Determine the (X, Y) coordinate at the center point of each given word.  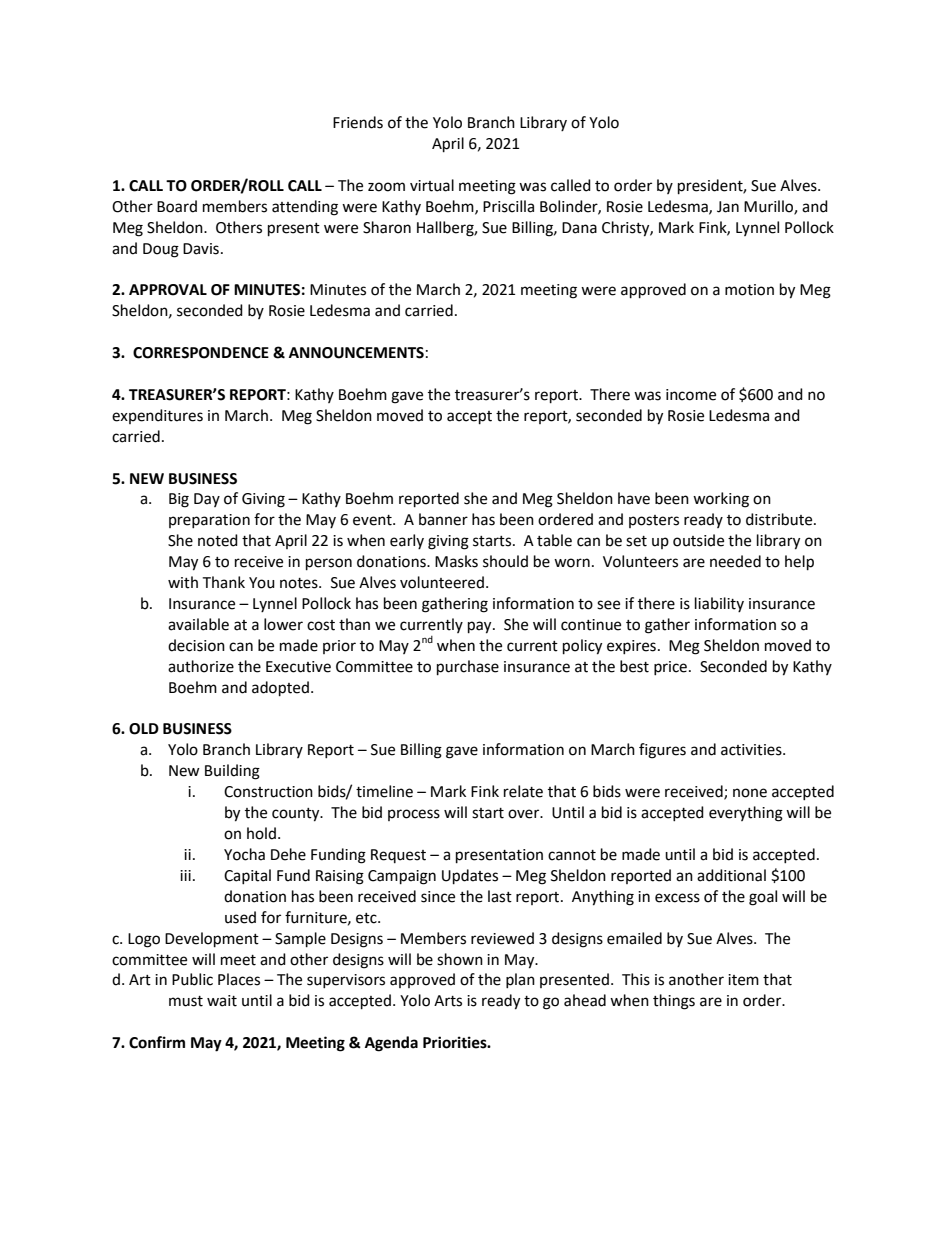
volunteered (442, 582)
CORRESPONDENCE (201, 353)
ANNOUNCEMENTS (356, 353)
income (691, 395)
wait (222, 1001)
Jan (728, 207)
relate (523, 791)
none (750, 793)
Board (177, 206)
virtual (432, 185)
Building (232, 772)
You (262, 583)
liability (719, 604)
